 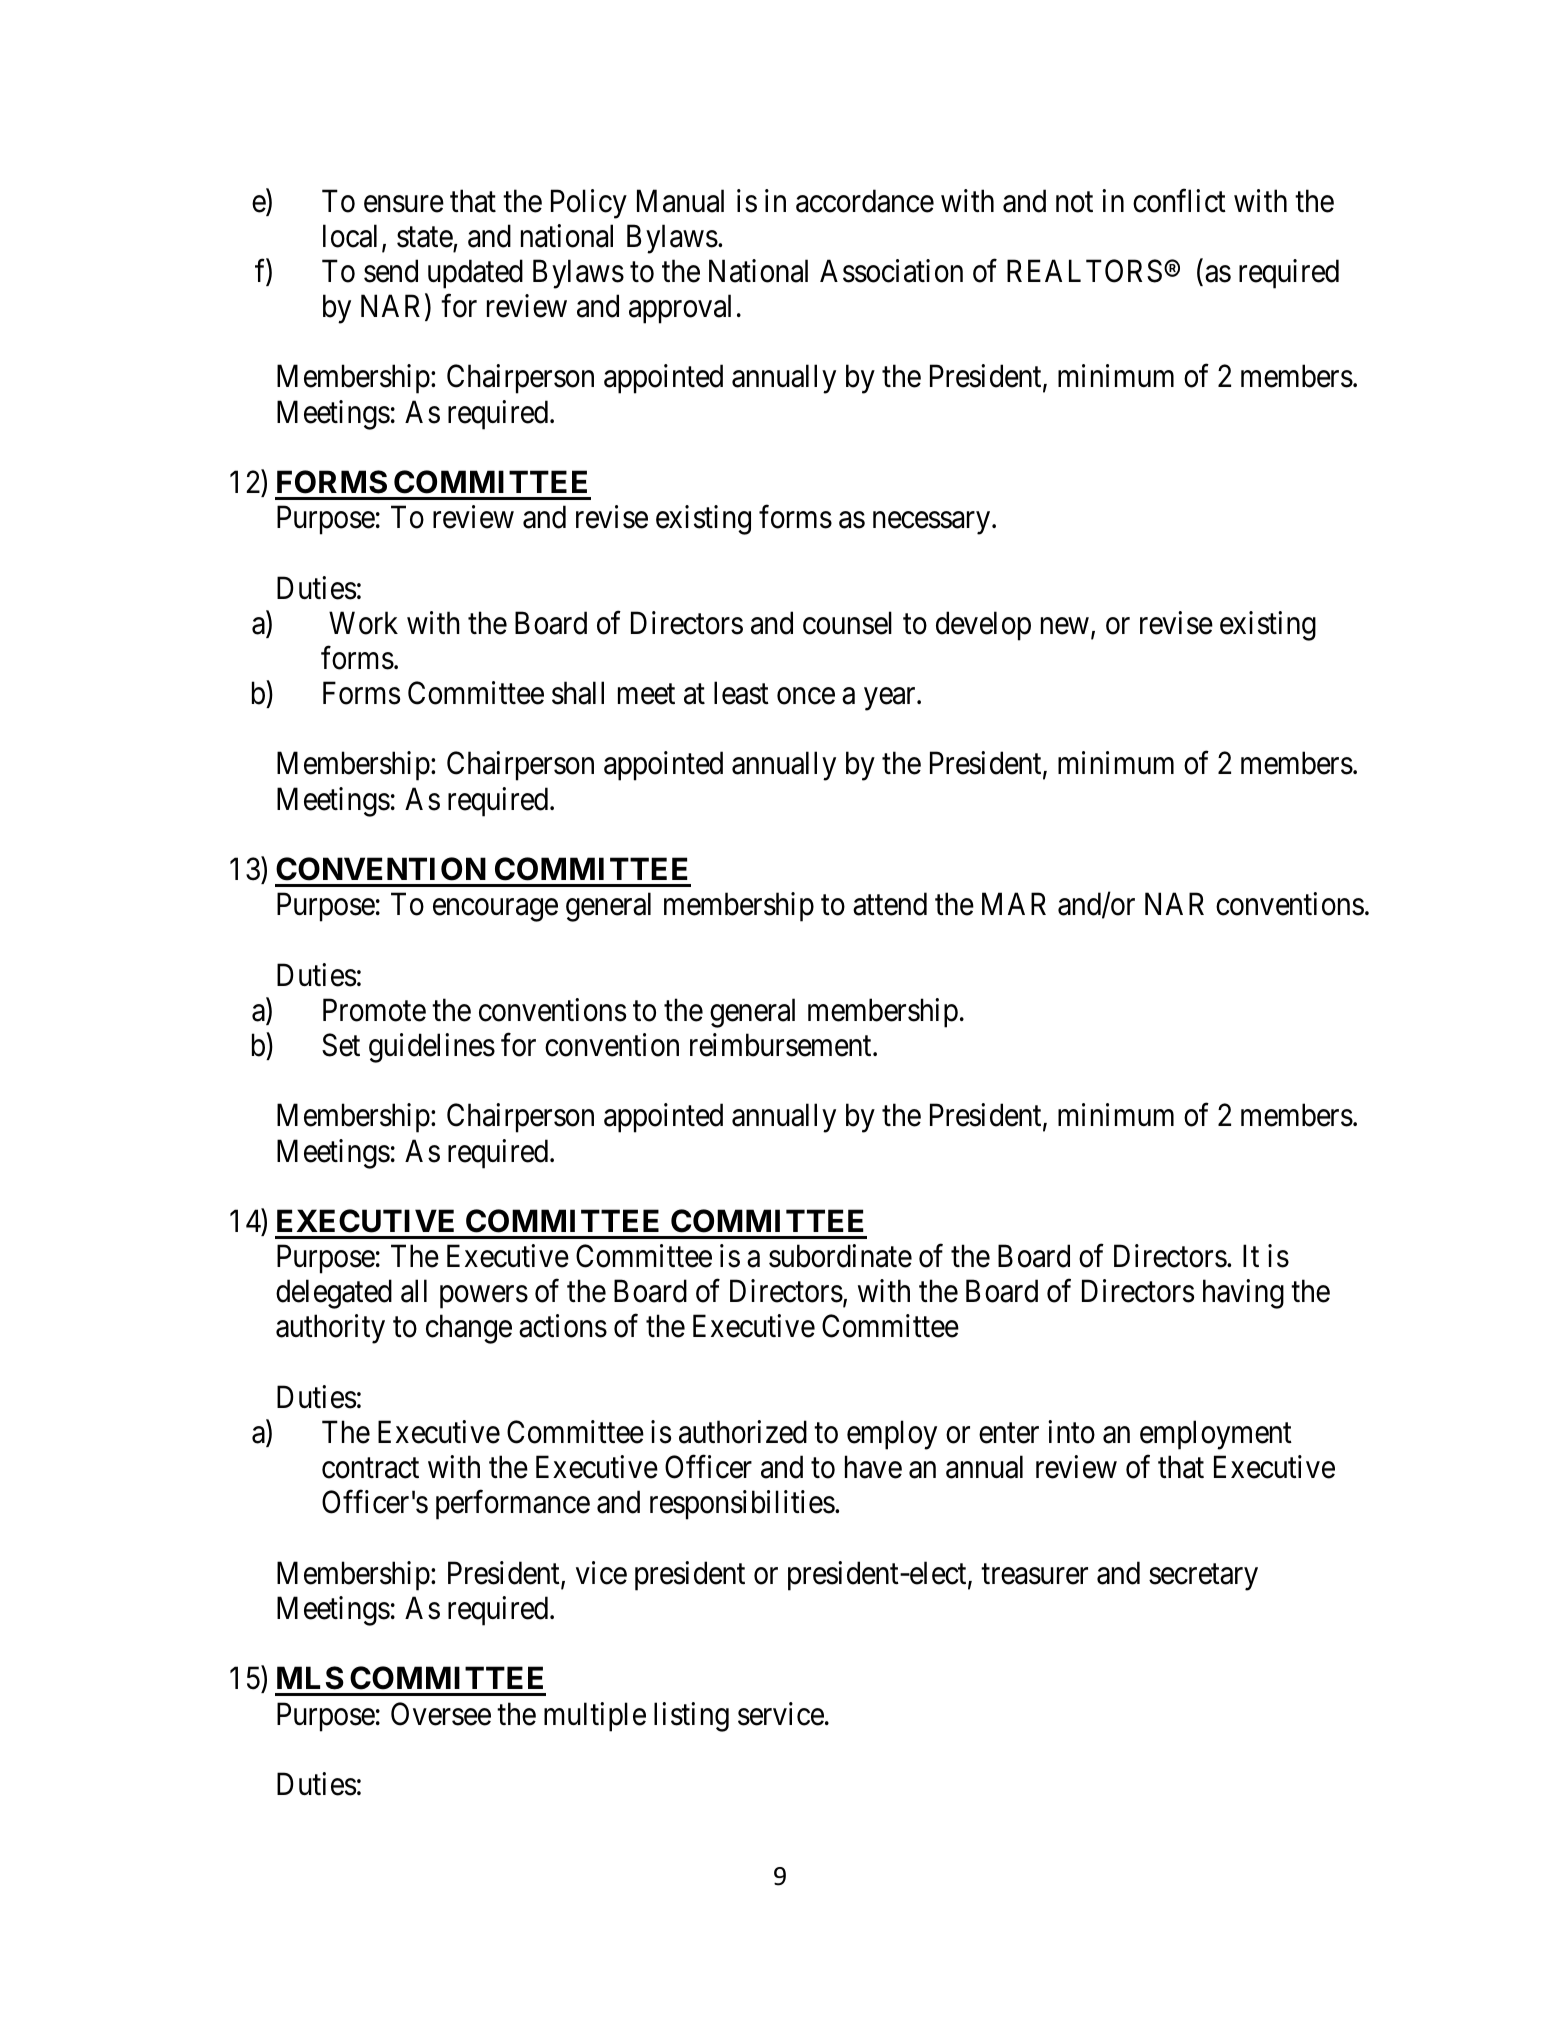 What do you see at coordinates (1014, 904) in the screenshot?
I see `MAR` at bounding box center [1014, 904].
